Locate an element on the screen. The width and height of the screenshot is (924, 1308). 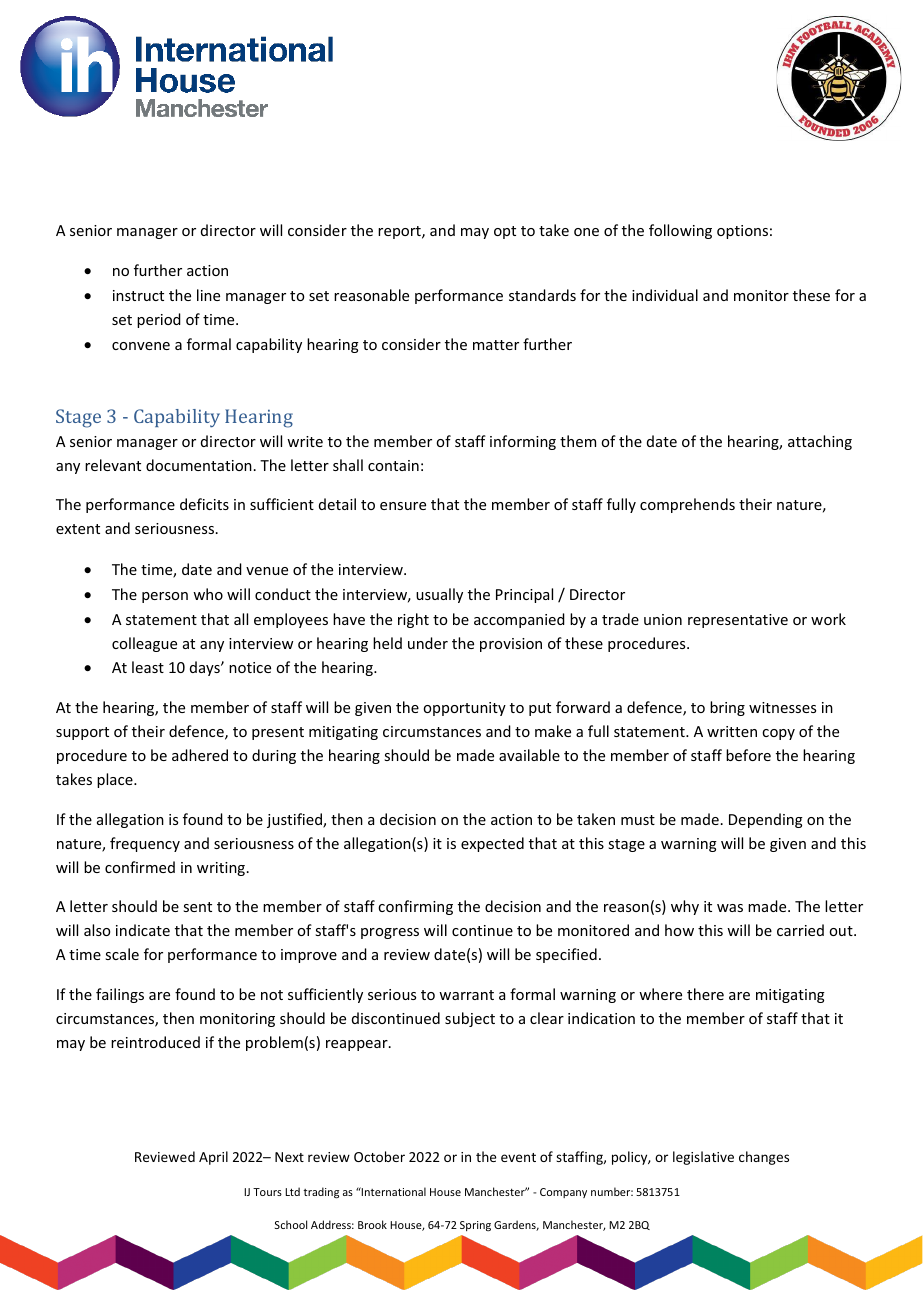
April is located at coordinates (213, 1158).
